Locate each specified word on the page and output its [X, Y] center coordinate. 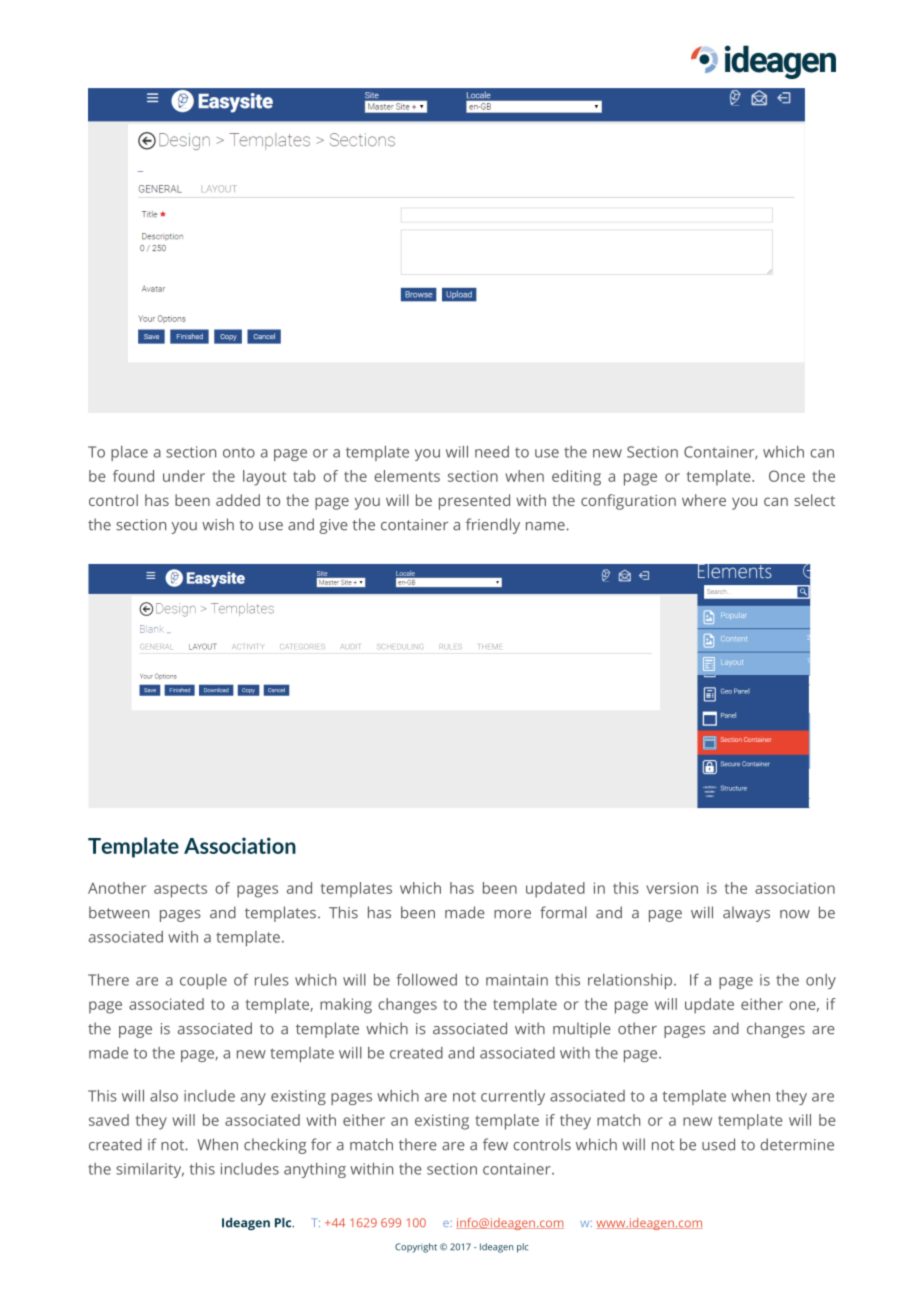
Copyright [416, 1248]
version [672, 888]
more [512, 914]
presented [474, 502]
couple [203, 981]
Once [787, 476]
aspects [180, 890]
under [184, 476]
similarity [150, 1170]
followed [427, 980]
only [821, 981]
